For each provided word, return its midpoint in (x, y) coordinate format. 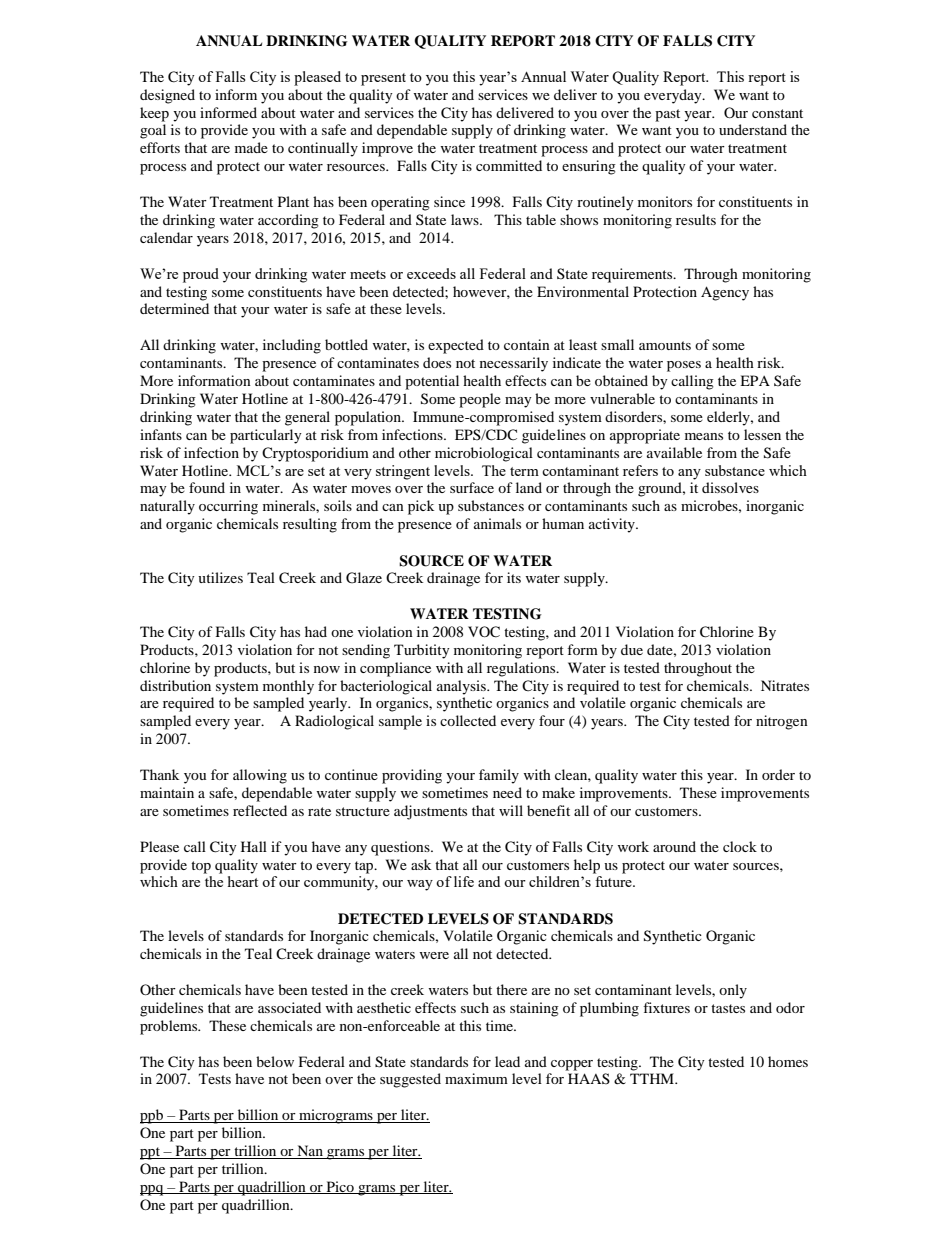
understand (753, 129)
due (632, 649)
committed (509, 165)
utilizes (220, 577)
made (251, 147)
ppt (151, 1153)
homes (788, 1061)
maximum (476, 1078)
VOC (484, 632)
